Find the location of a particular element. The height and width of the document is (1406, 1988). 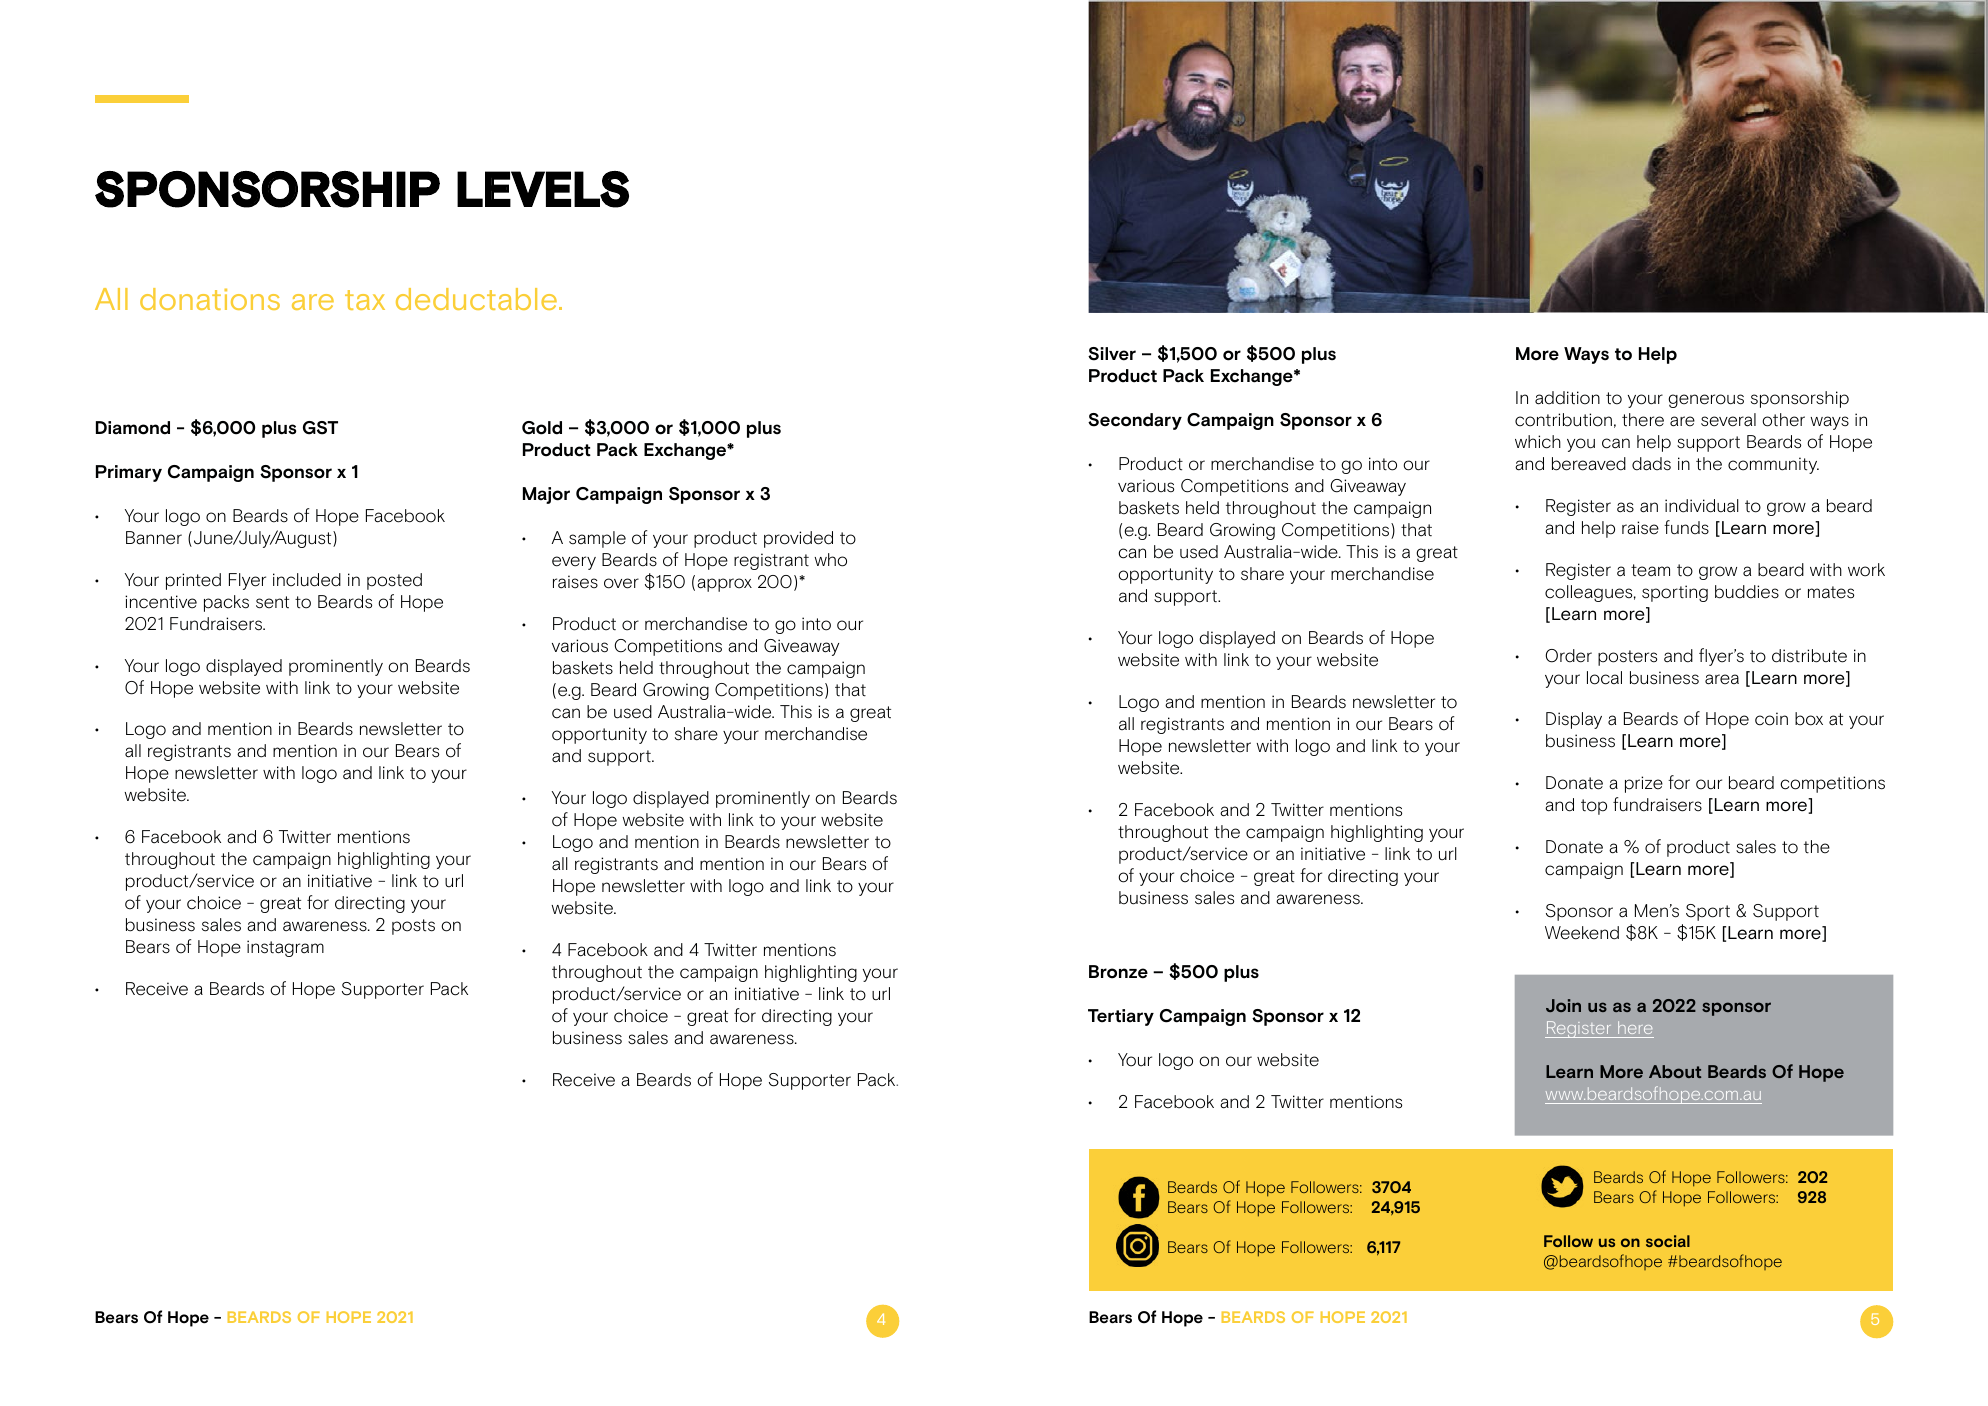

coin is located at coordinates (1771, 719).
